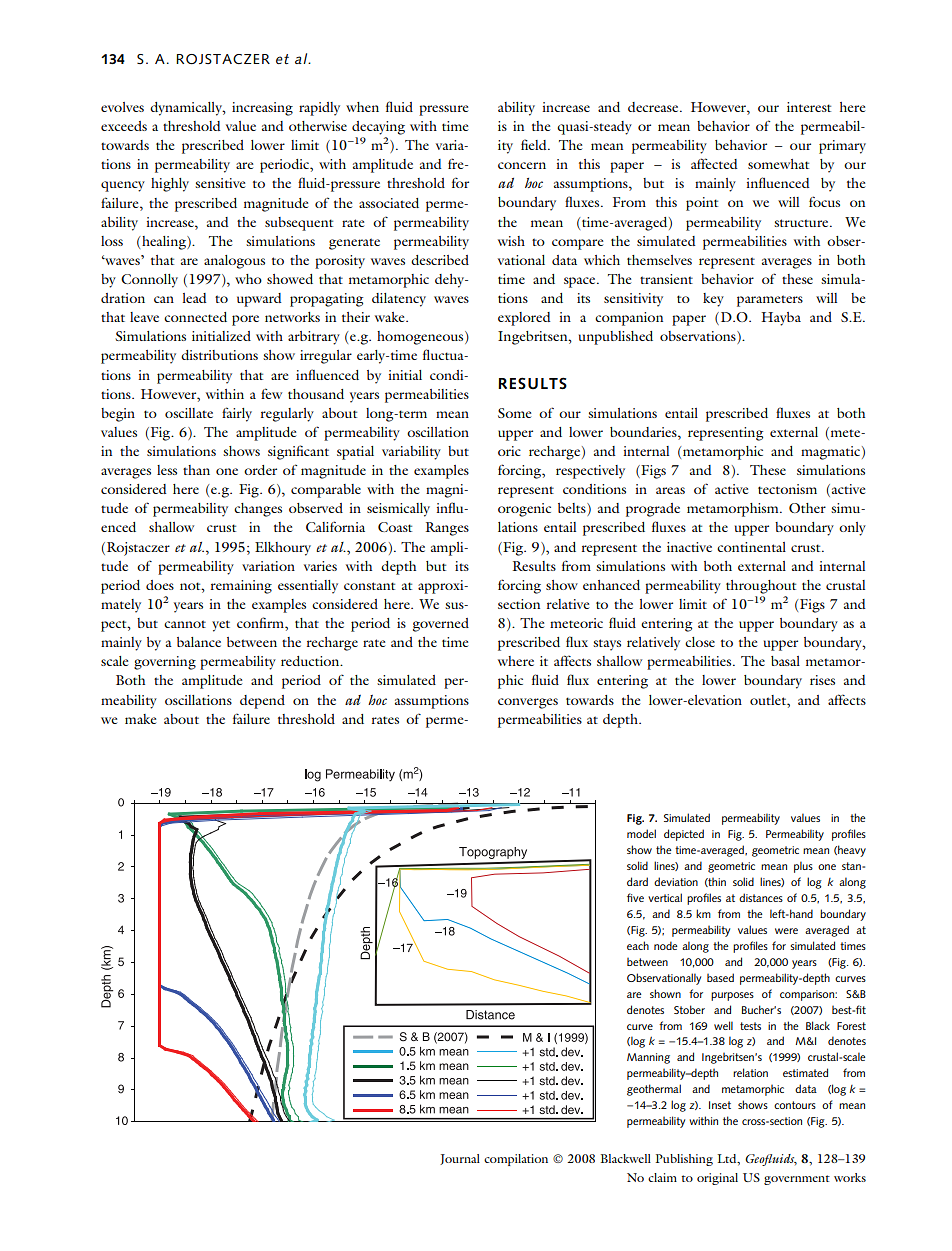 This page has width=952, height=1251. What do you see at coordinates (785, 661) in the page?
I see `basal` at bounding box center [785, 661].
